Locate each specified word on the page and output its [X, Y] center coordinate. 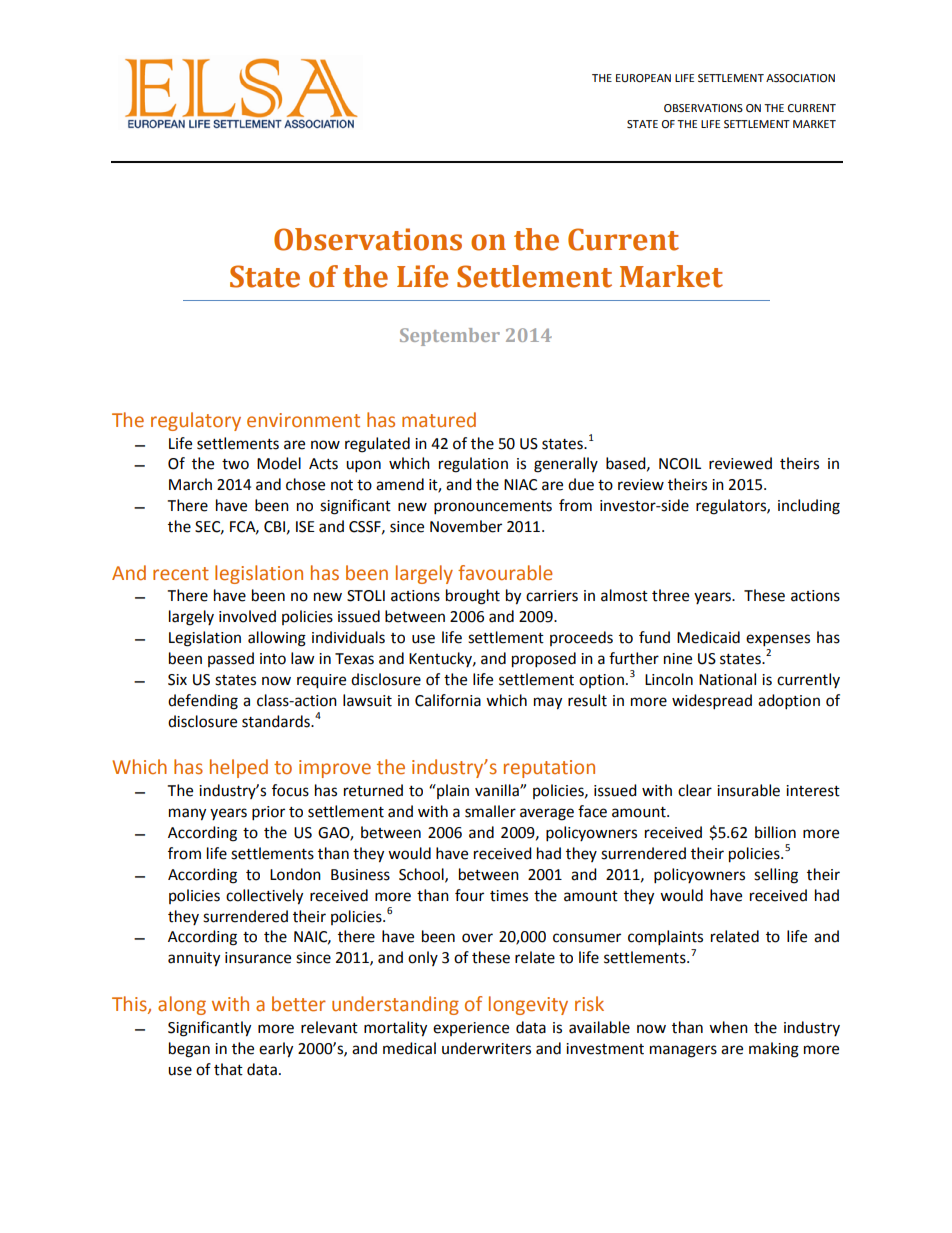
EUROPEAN [643, 78]
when [728, 1027]
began [189, 1050]
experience [471, 1029]
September [450, 337]
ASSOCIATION [800, 78]
